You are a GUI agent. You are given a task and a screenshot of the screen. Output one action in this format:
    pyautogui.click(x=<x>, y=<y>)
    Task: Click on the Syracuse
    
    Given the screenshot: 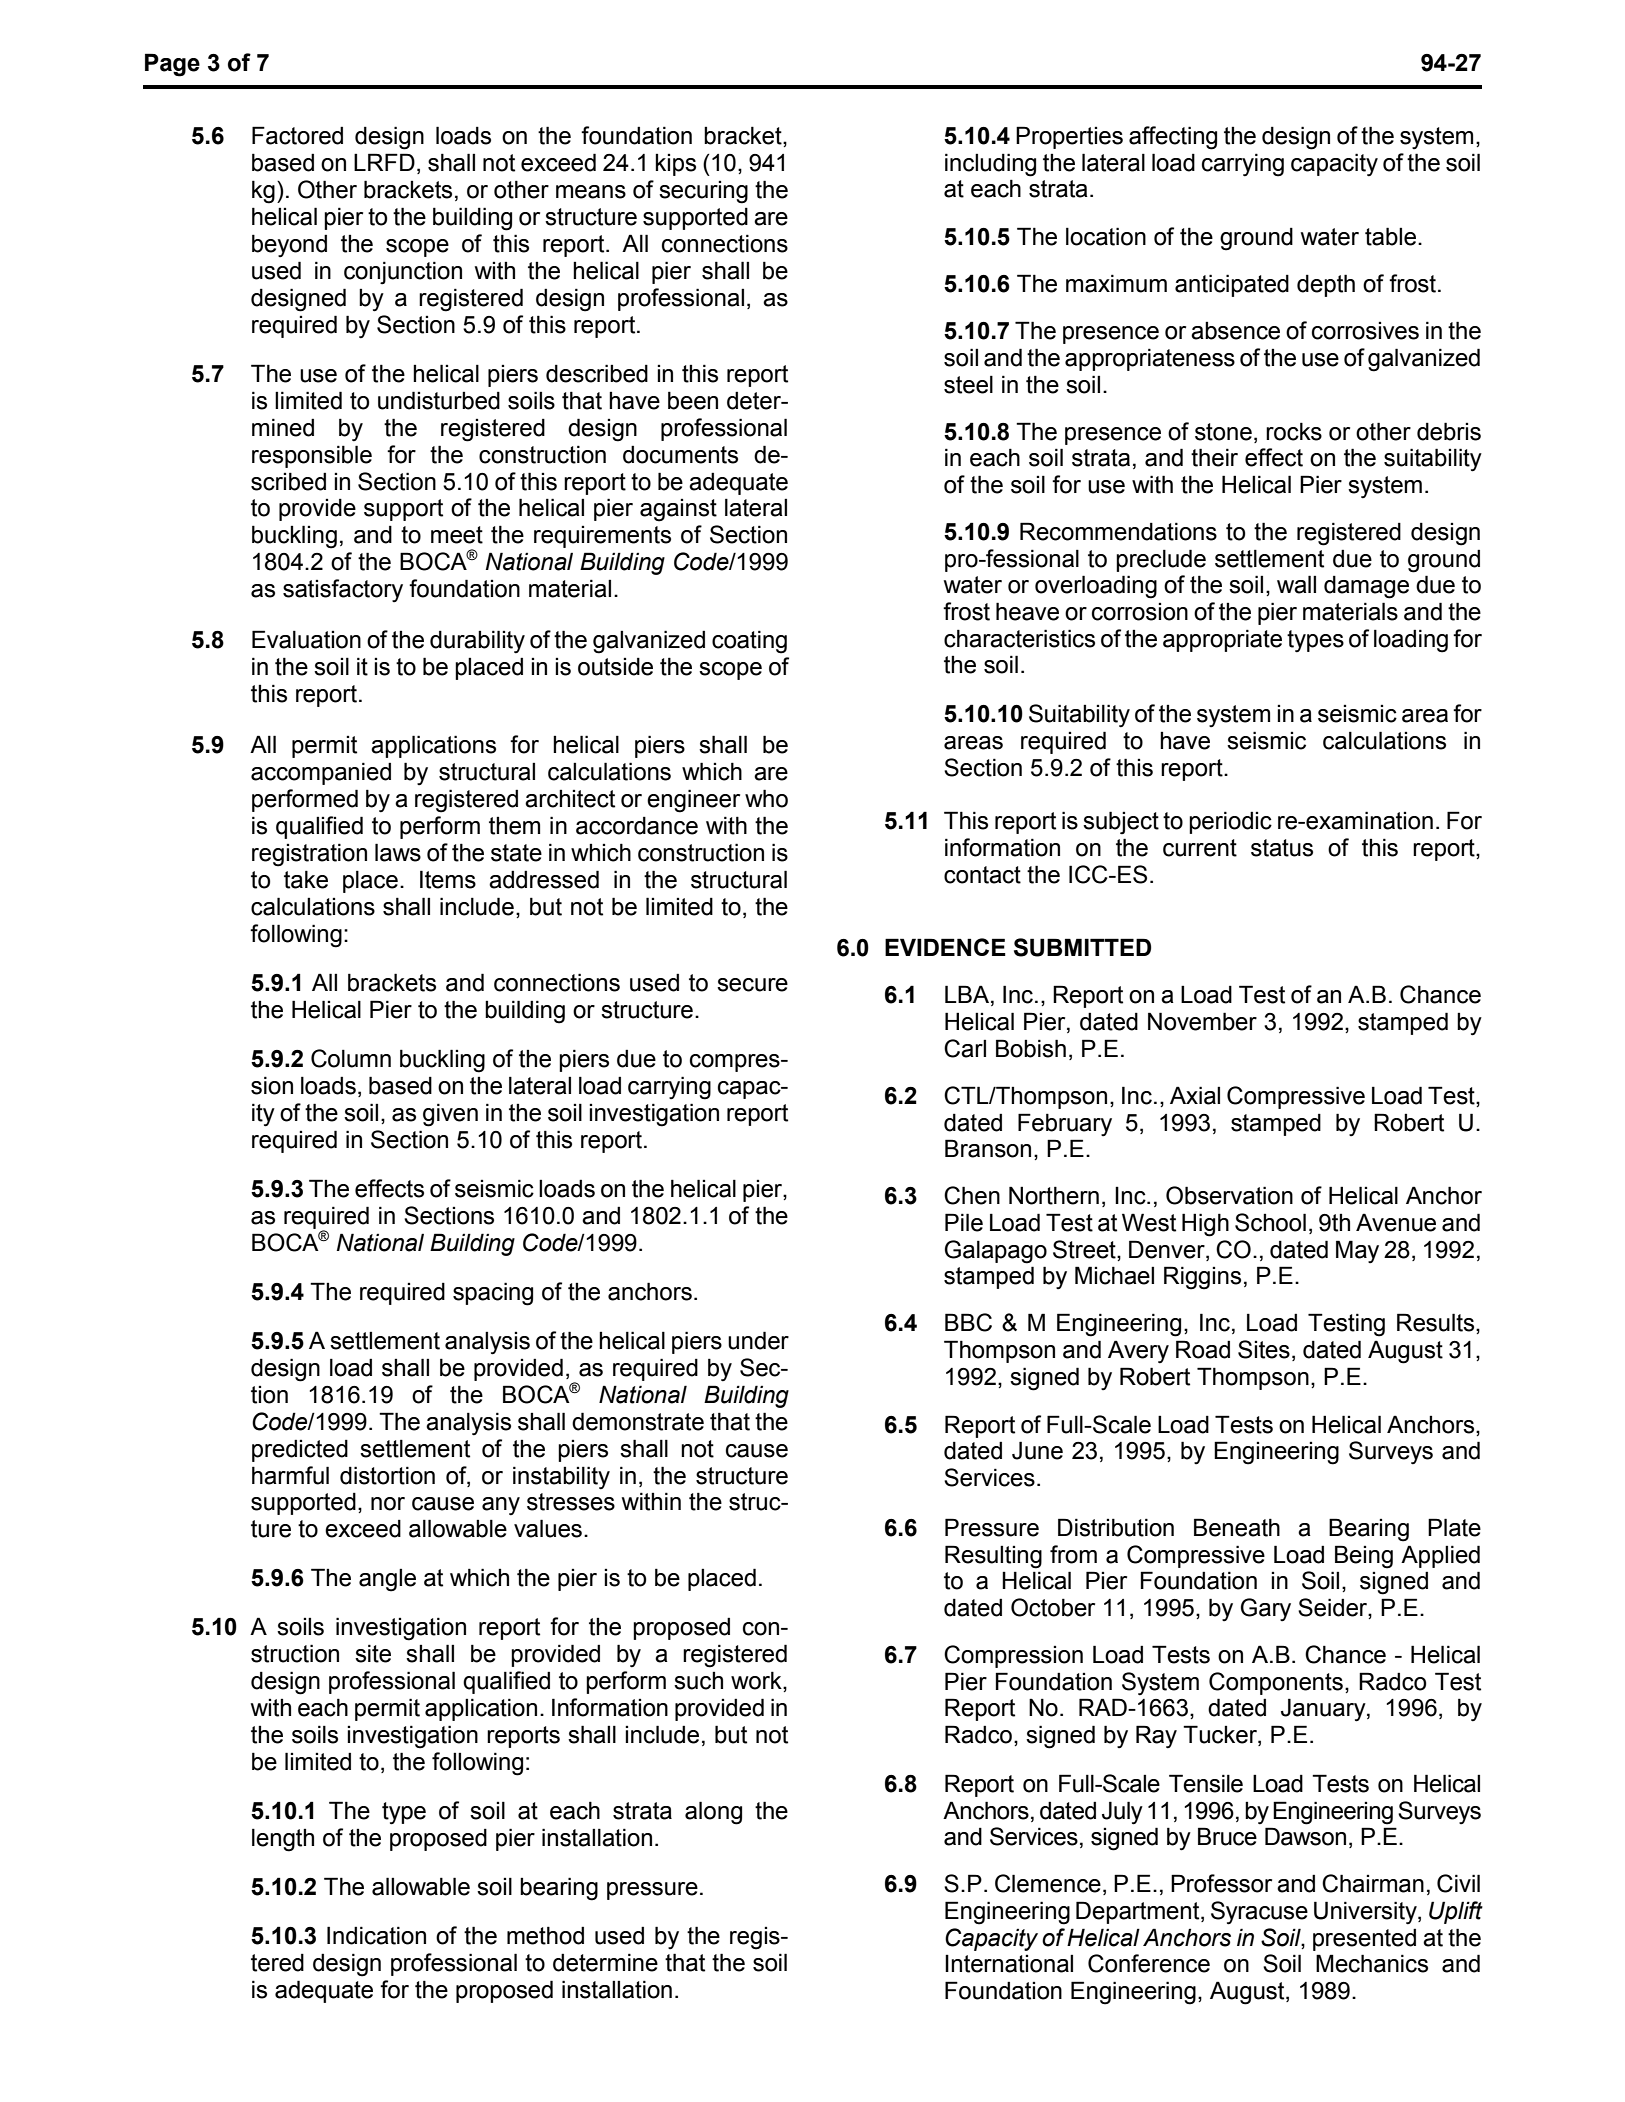 What is the action you would take?
    pyautogui.click(x=1259, y=1913)
